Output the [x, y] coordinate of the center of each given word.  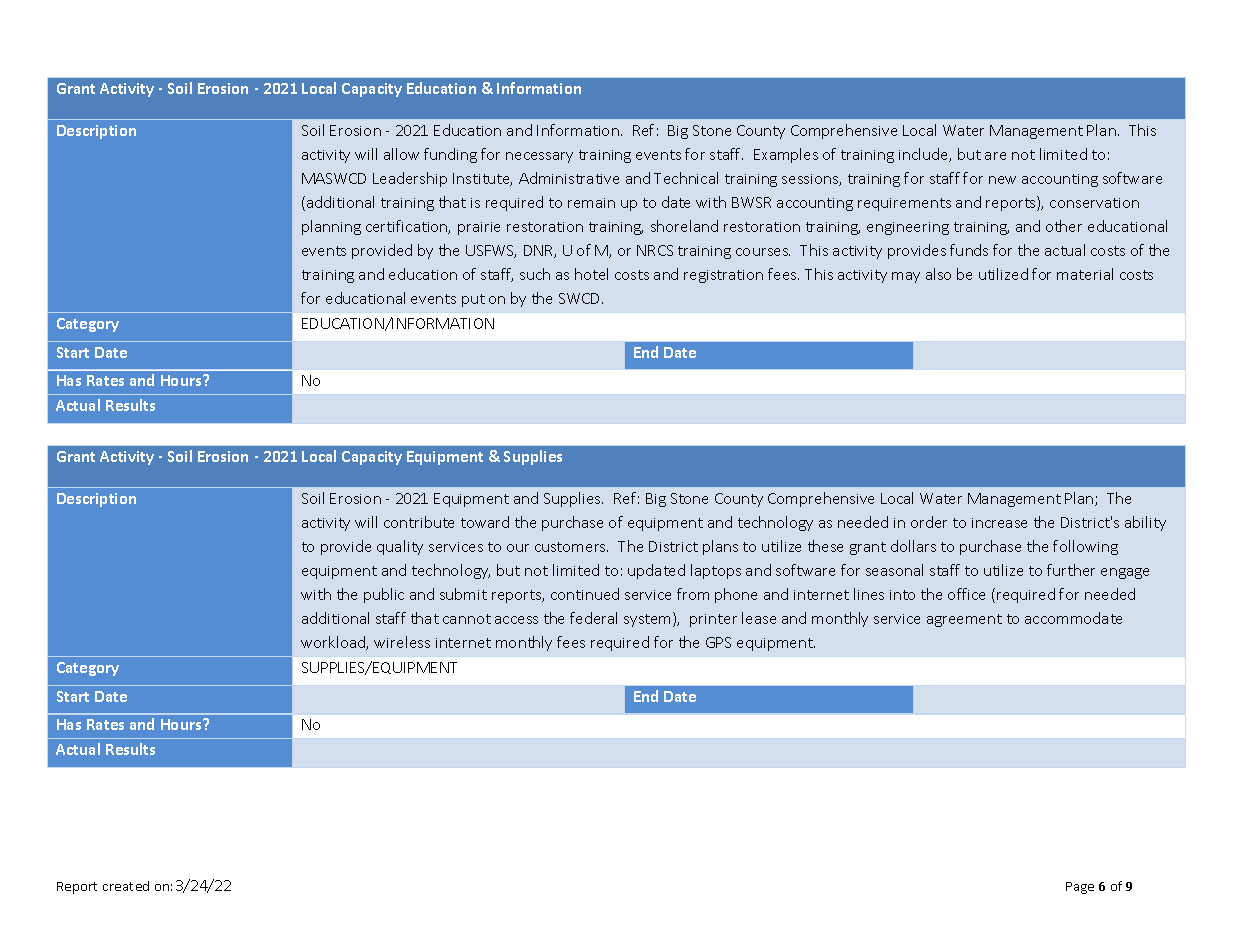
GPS [718, 642]
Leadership [410, 179]
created [126, 886]
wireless [402, 642]
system [649, 619]
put [473, 300]
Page [1080, 888]
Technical [686, 178]
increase [999, 523]
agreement [964, 620]
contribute [419, 522]
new [1002, 180]
